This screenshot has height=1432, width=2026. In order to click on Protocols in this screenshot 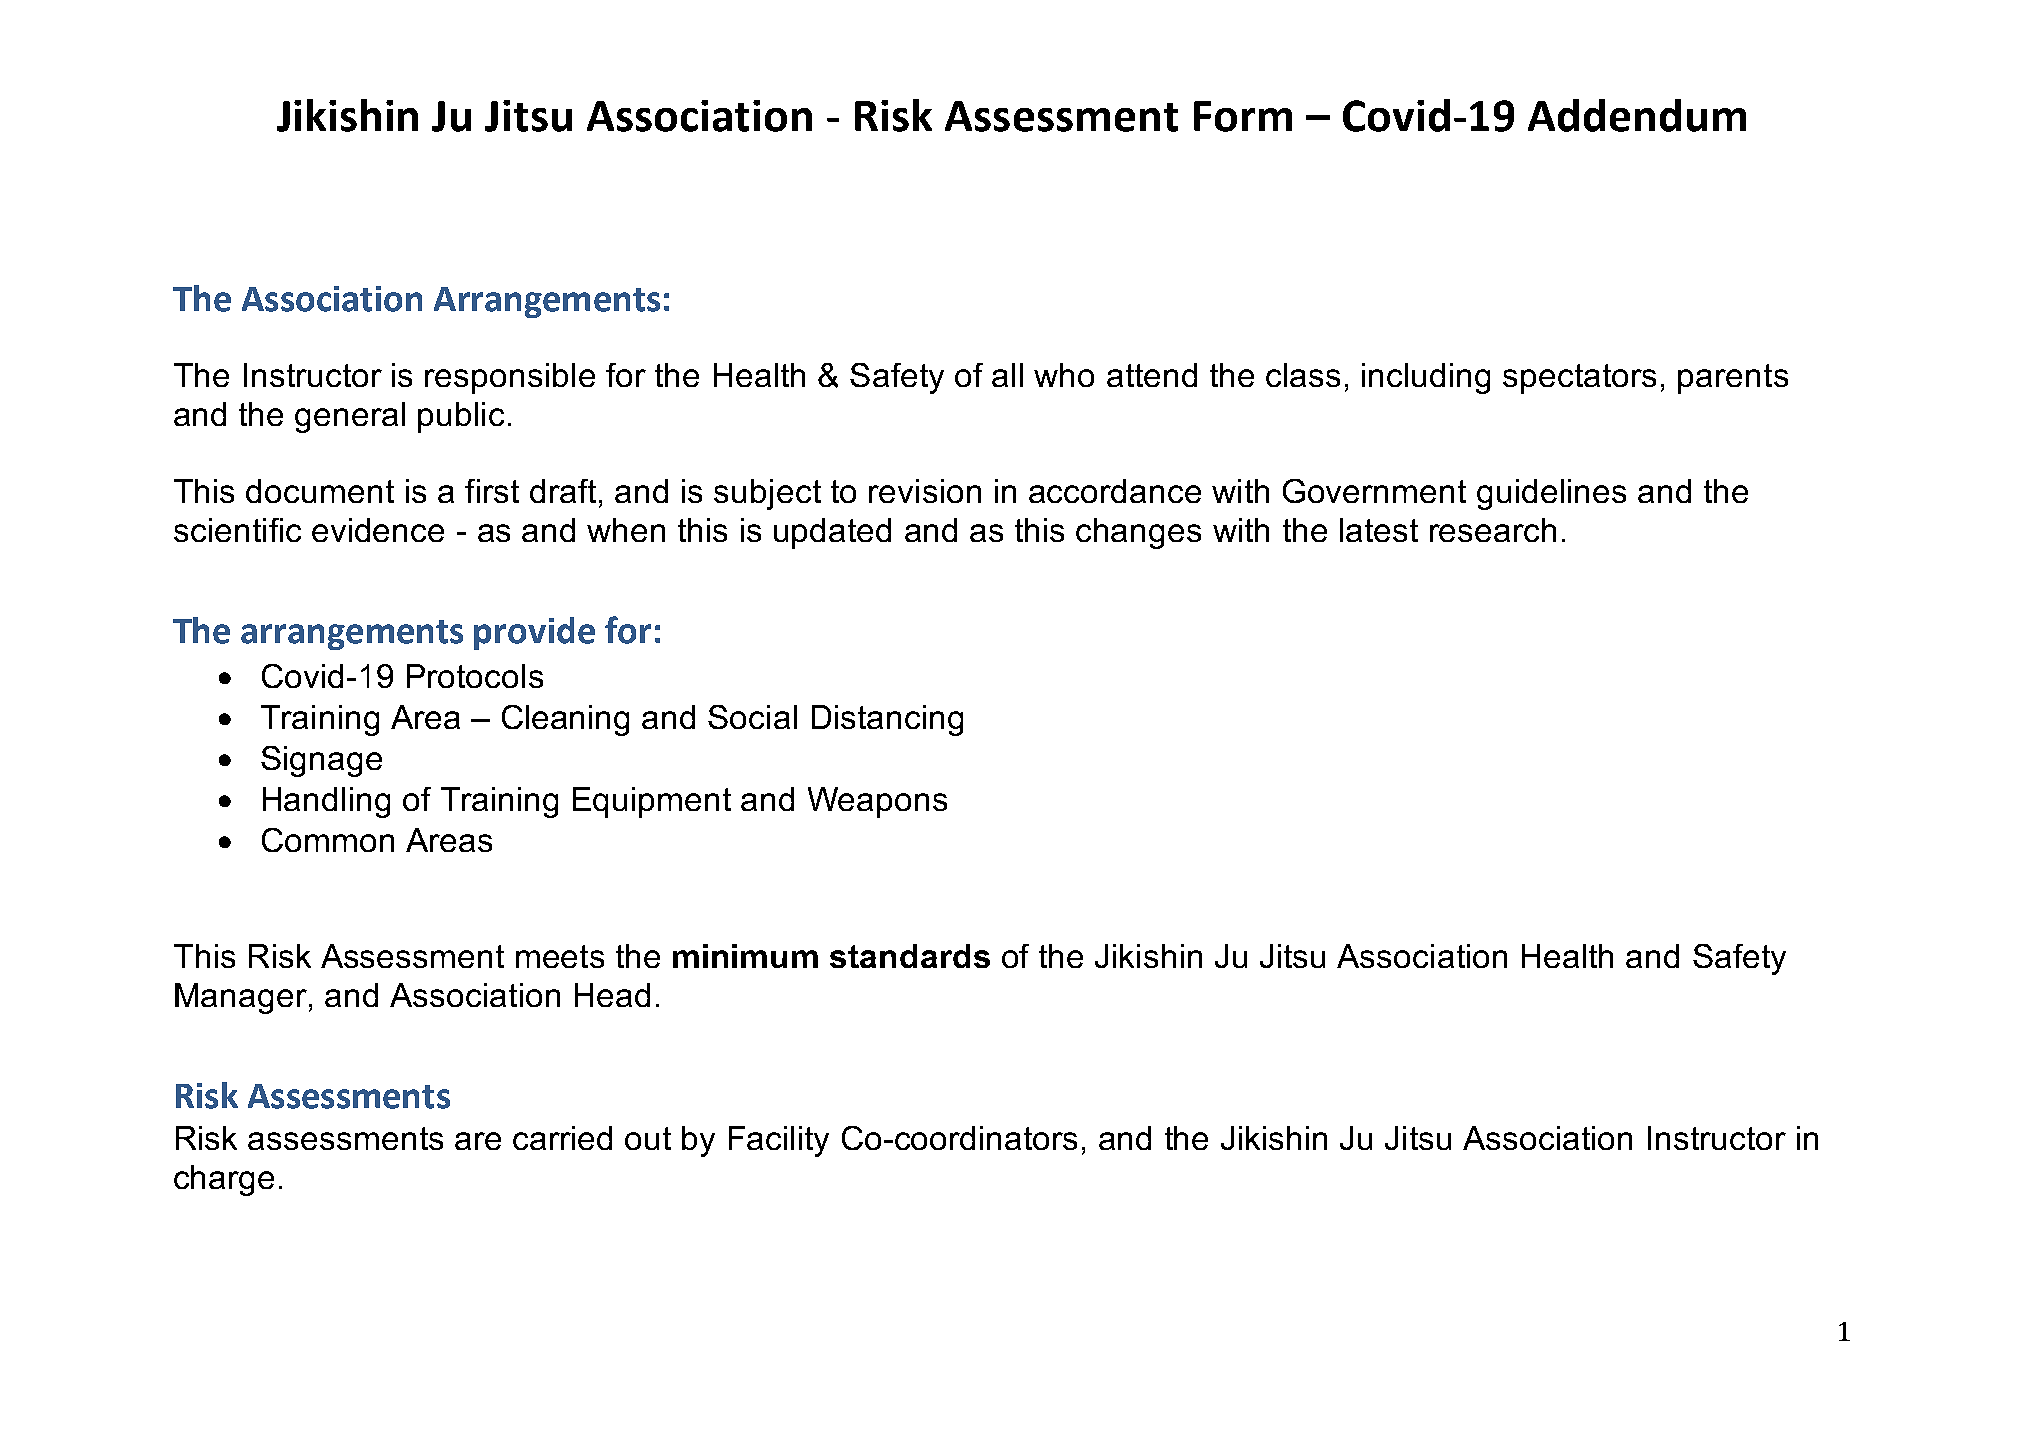, I will do `click(475, 676)`.
